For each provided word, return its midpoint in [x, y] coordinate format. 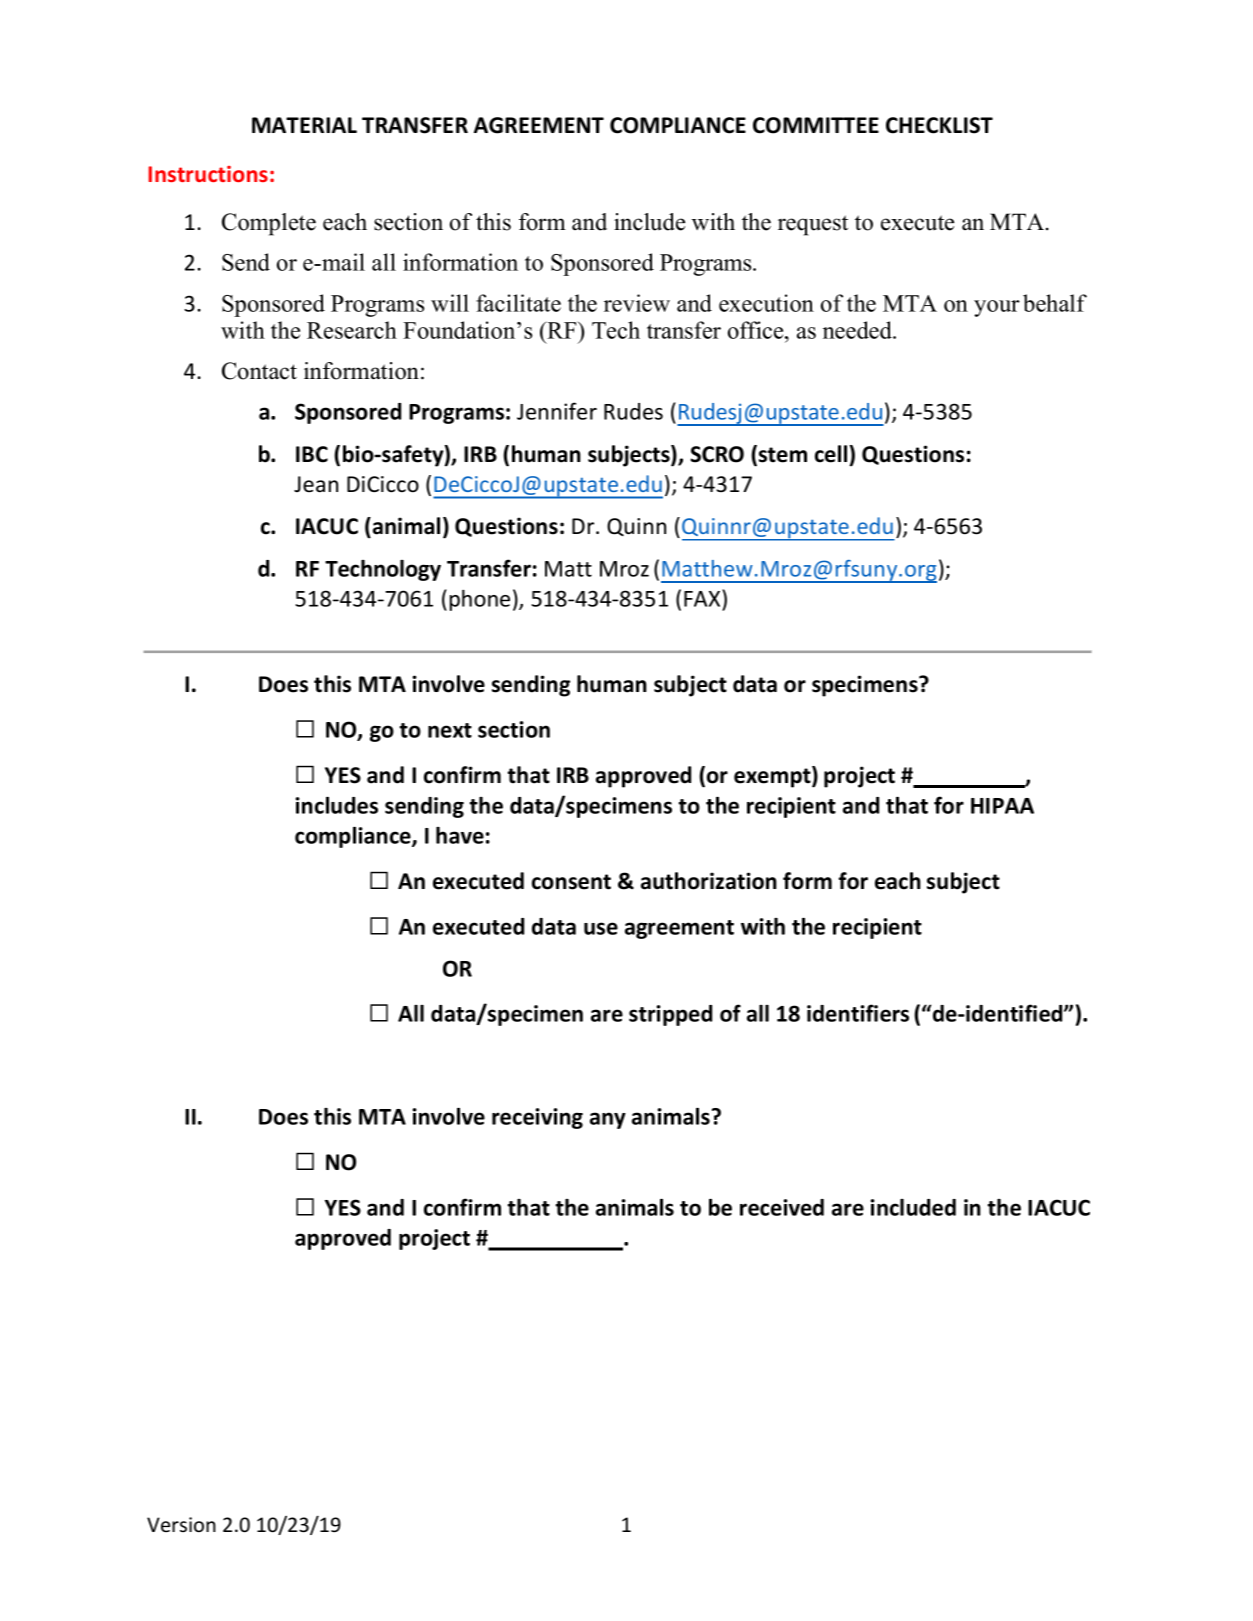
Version [181, 1524]
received [782, 1207]
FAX [703, 598]
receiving [537, 1118]
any [608, 1120]
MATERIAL [304, 125]
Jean [316, 484]
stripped [670, 1015]
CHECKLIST [939, 125]
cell [832, 454]
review [637, 303]
